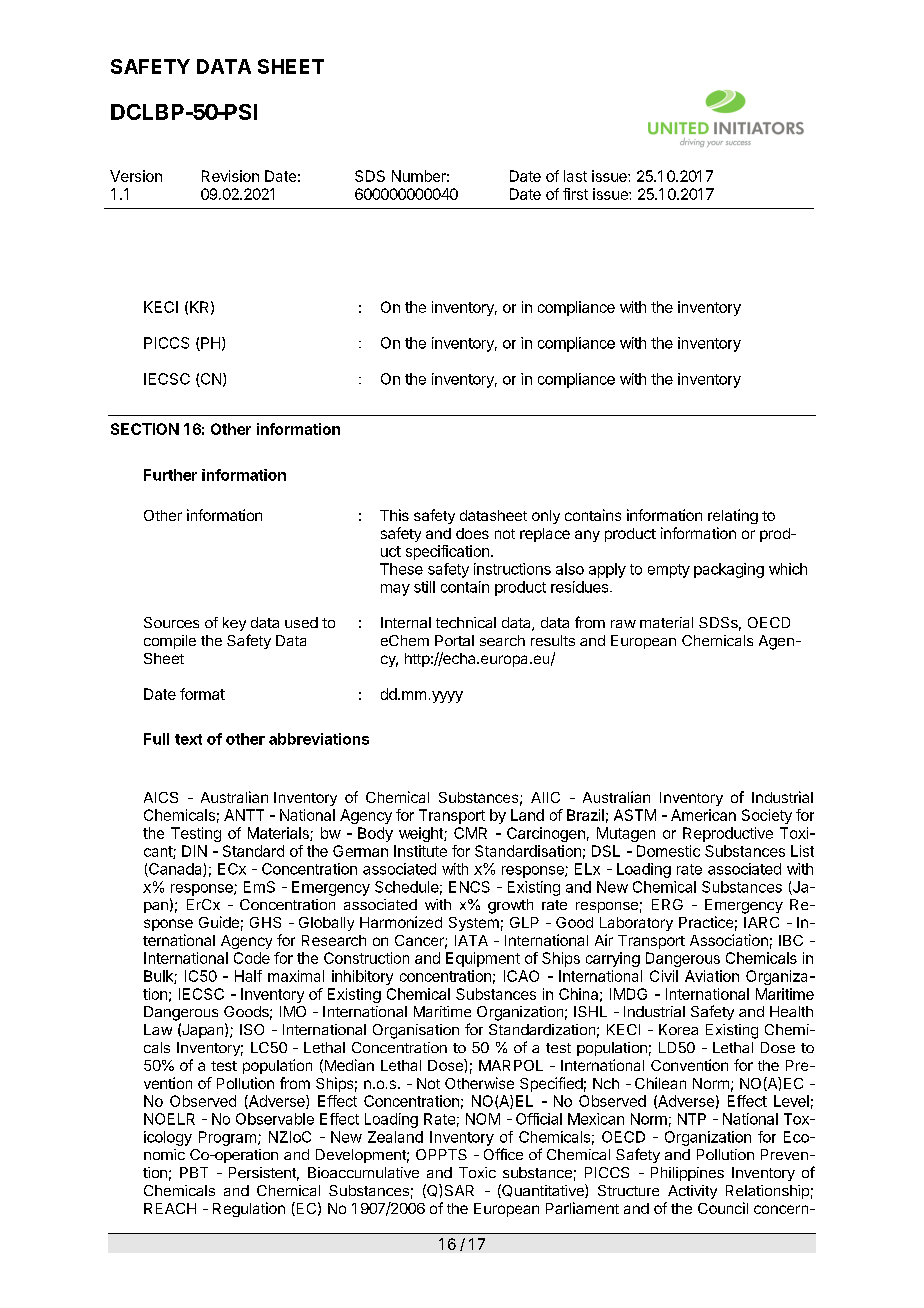 The width and height of the screenshot is (924, 1308). Describe the element at coordinates (170, 1208) in the screenshot. I see `REACH` at that location.
